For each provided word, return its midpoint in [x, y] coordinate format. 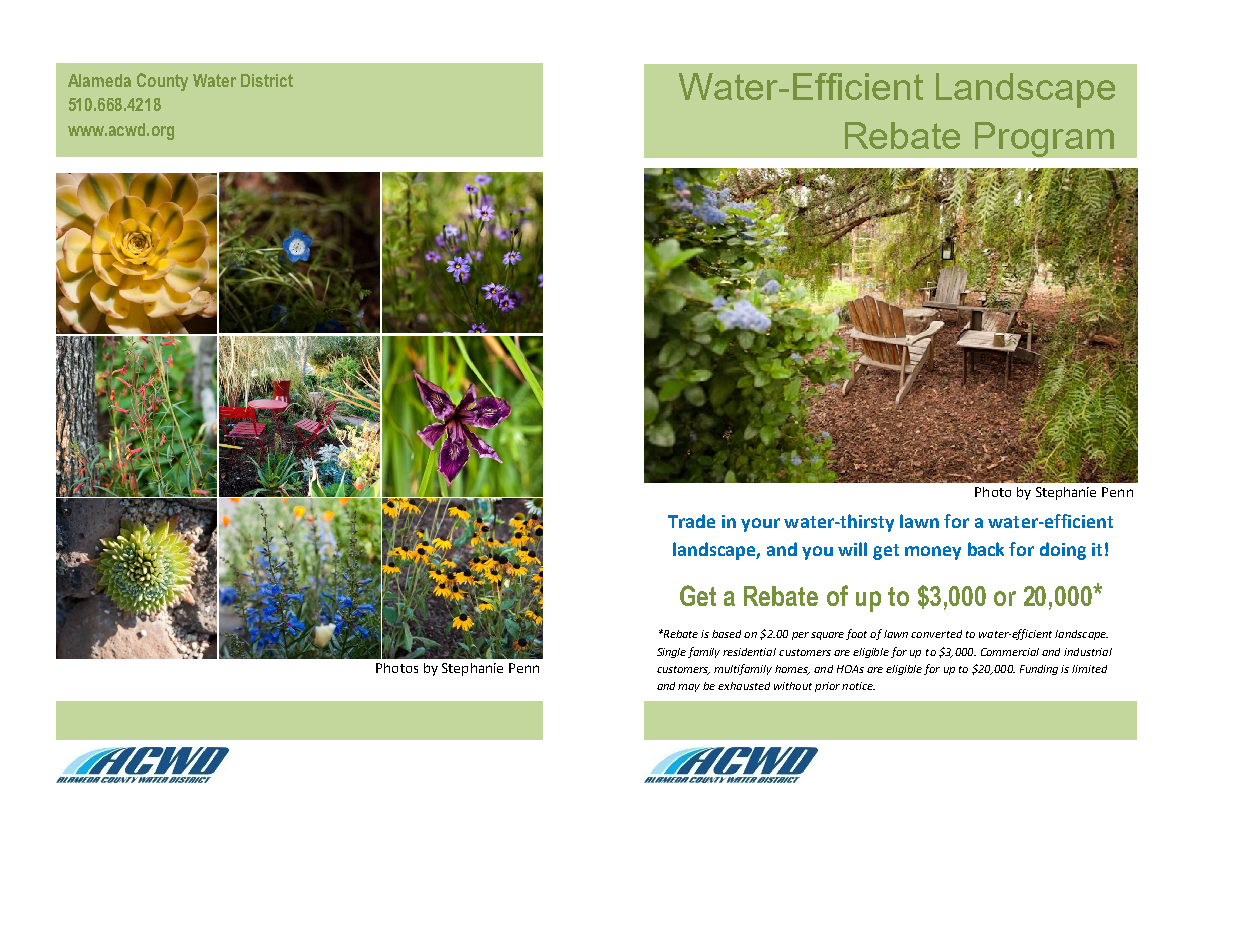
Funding [1039, 670]
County [162, 82]
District [267, 80]
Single [671, 653]
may [689, 688]
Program [1044, 139]
